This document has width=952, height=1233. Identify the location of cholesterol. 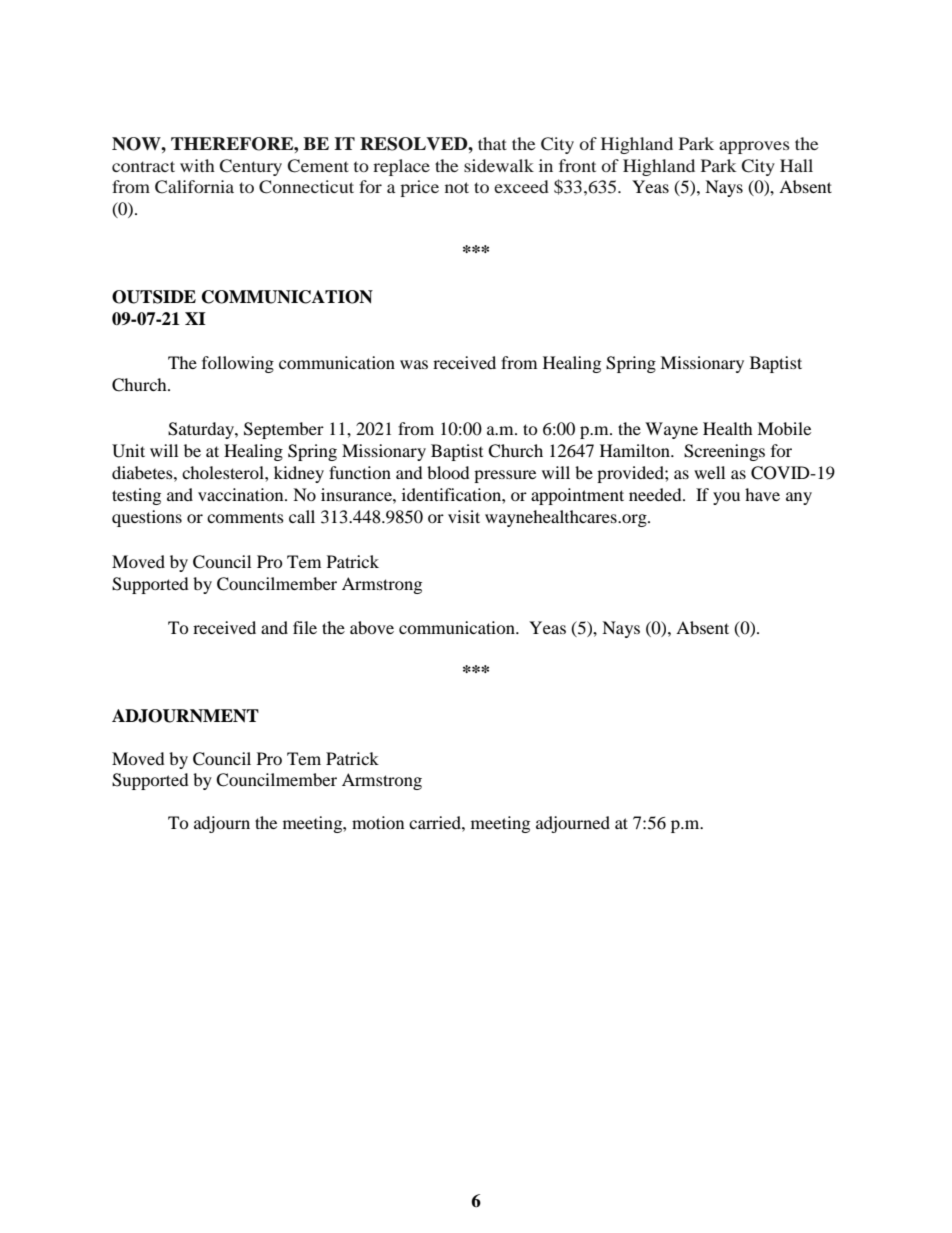
(224, 472).
